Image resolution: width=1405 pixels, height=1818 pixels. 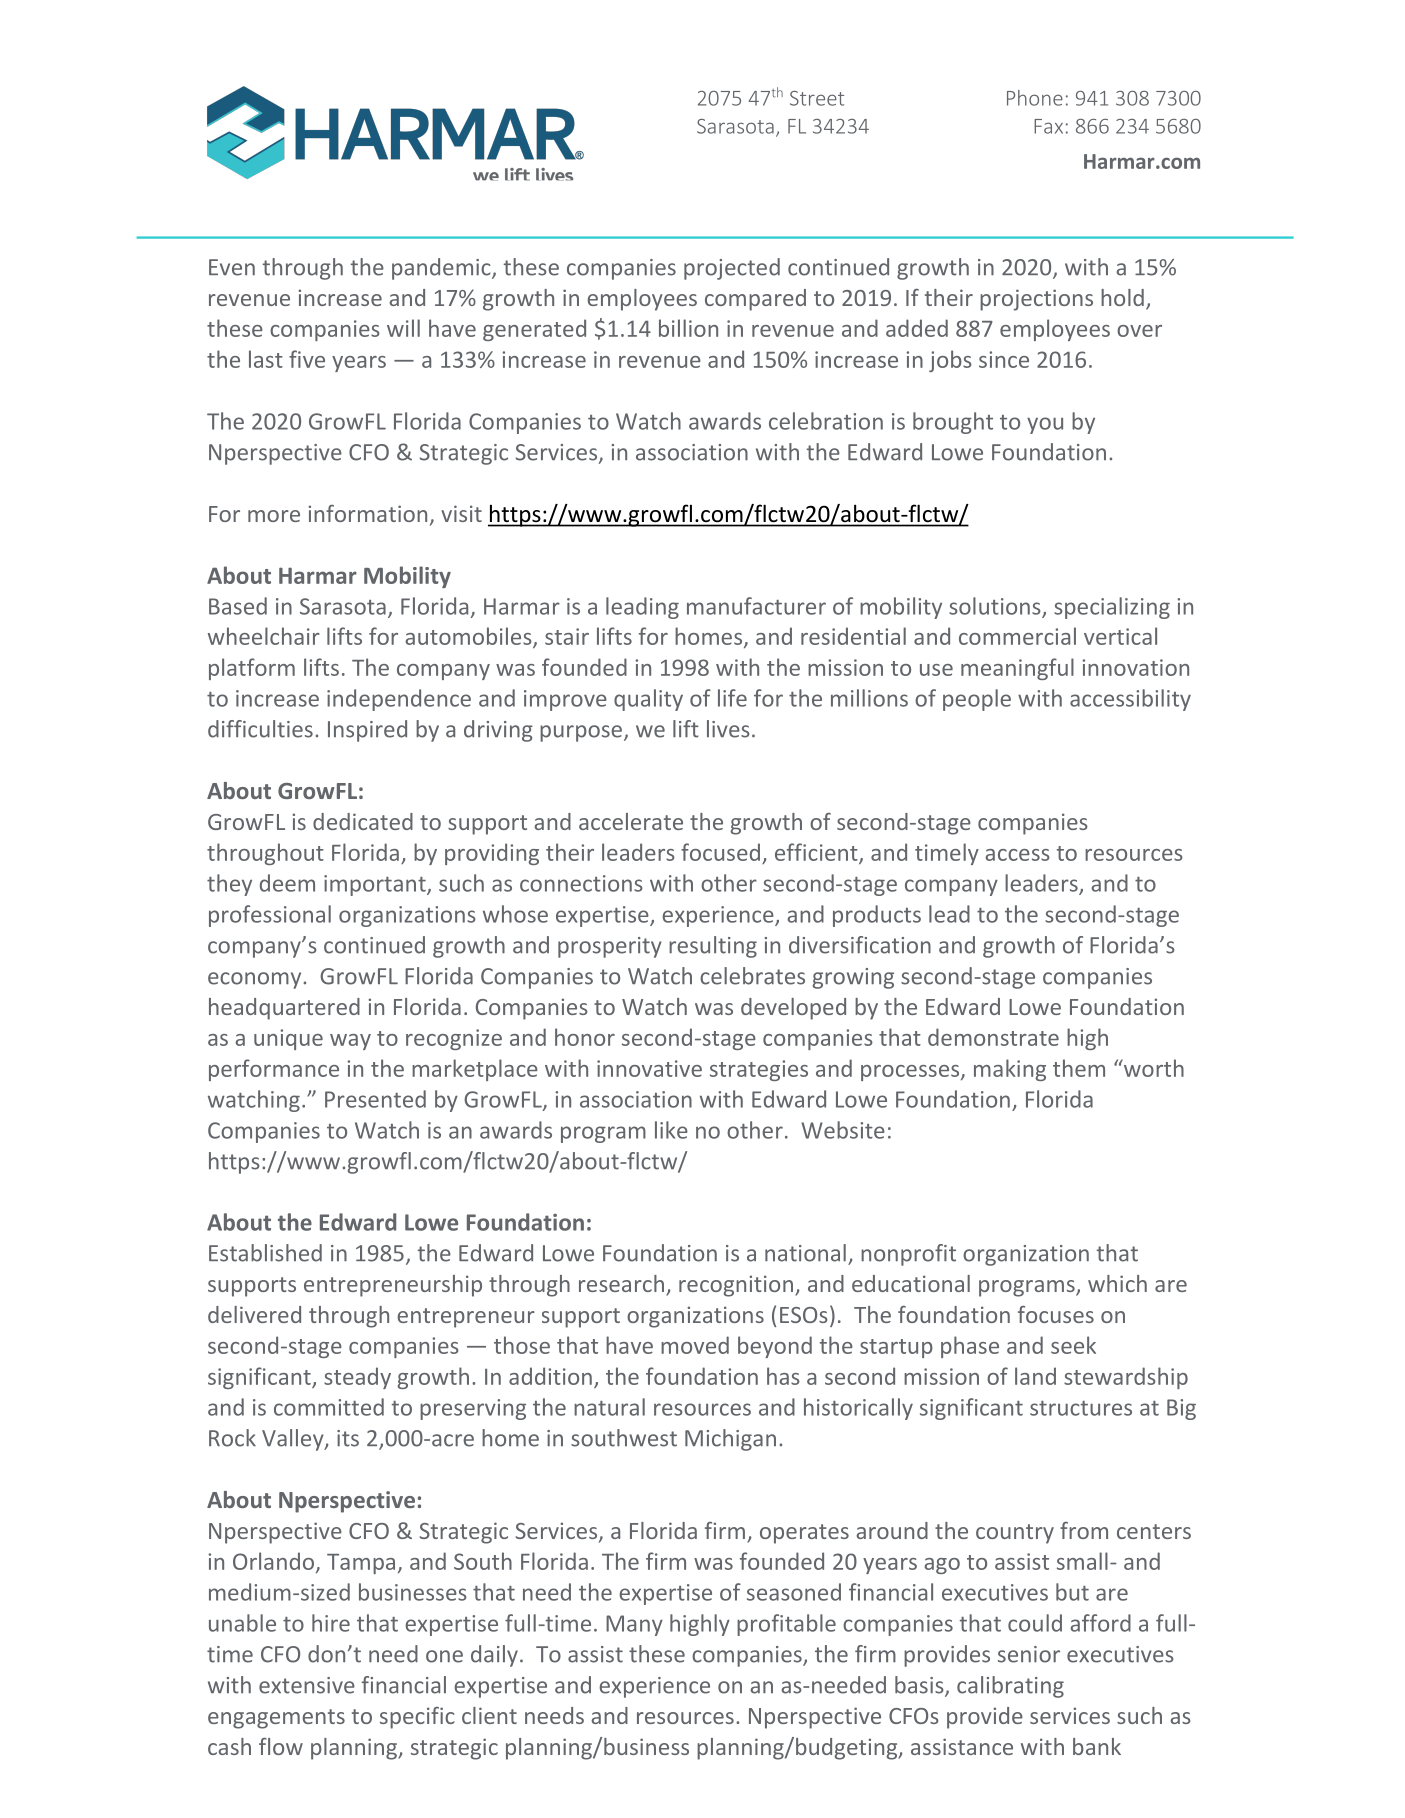 What do you see at coordinates (1010, 1687) in the page?
I see `calibrating` at bounding box center [1010, 1687].
